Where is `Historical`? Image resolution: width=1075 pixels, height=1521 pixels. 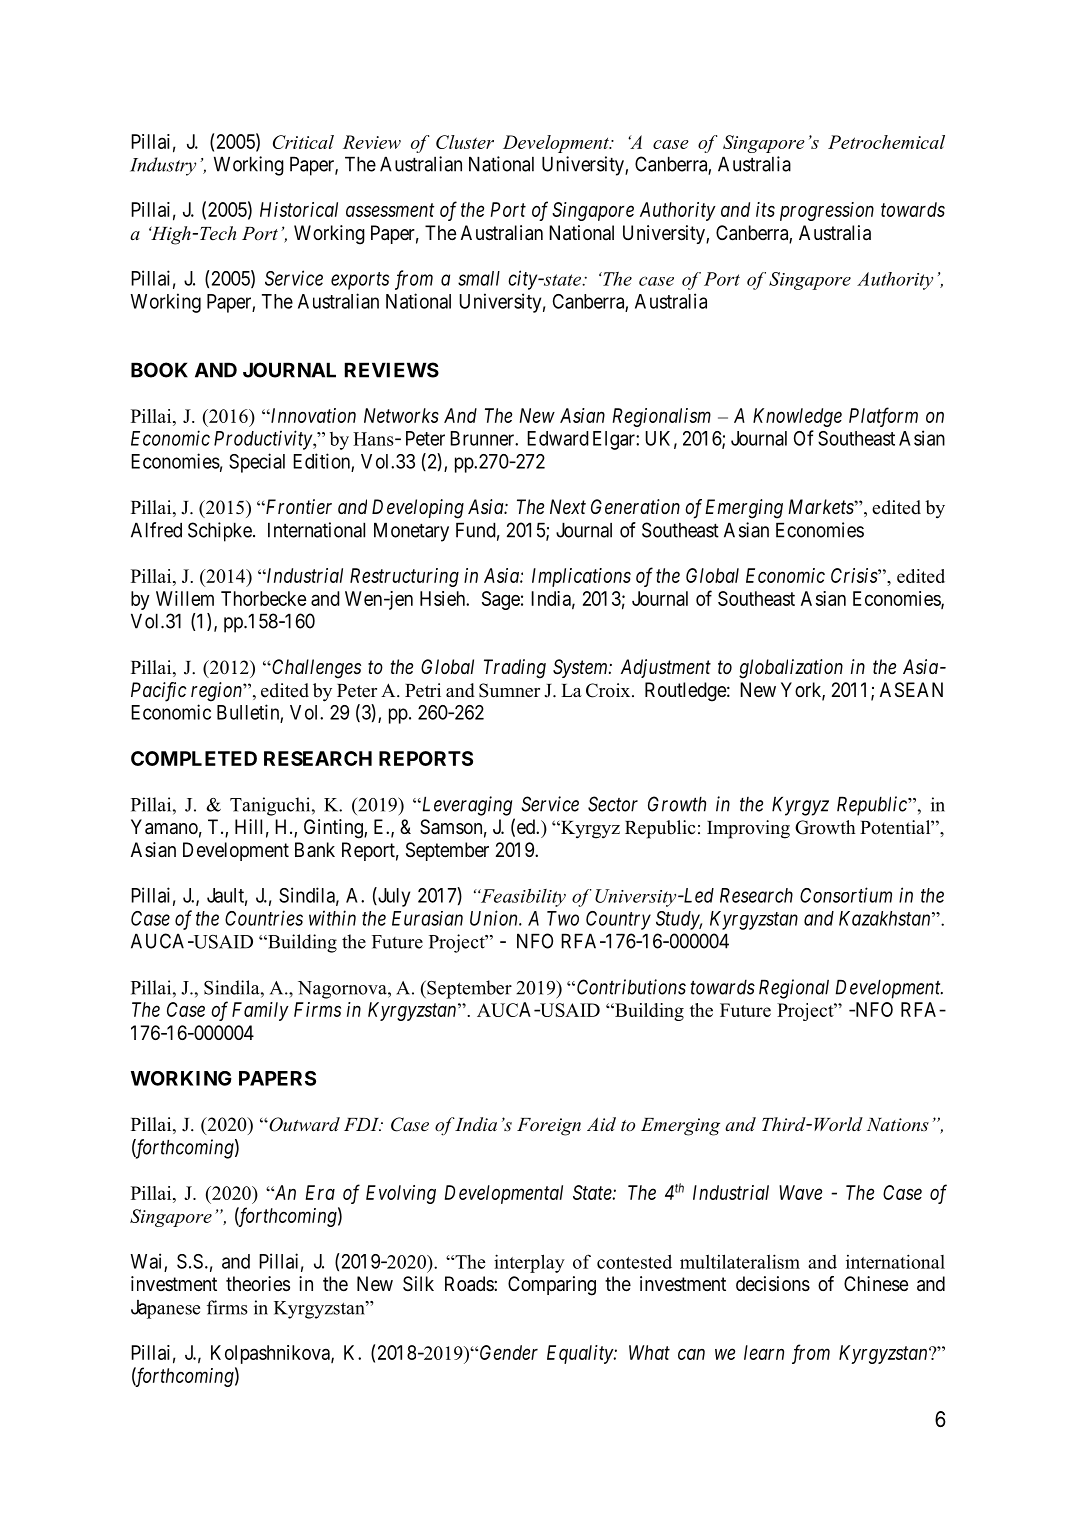 Historical is located at coordinates (299, 209).
